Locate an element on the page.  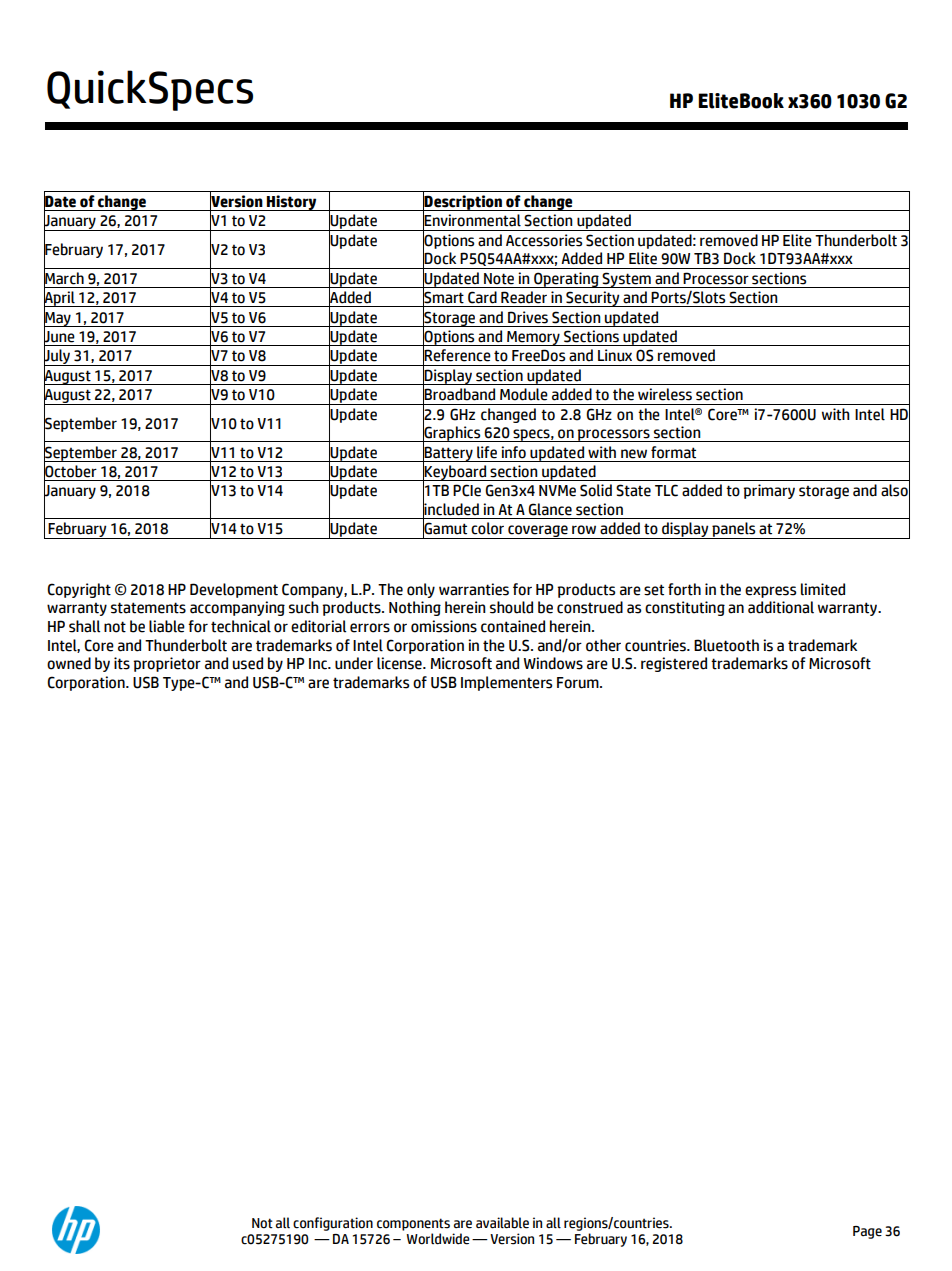
Forum is located at coordinates (579, 683).
